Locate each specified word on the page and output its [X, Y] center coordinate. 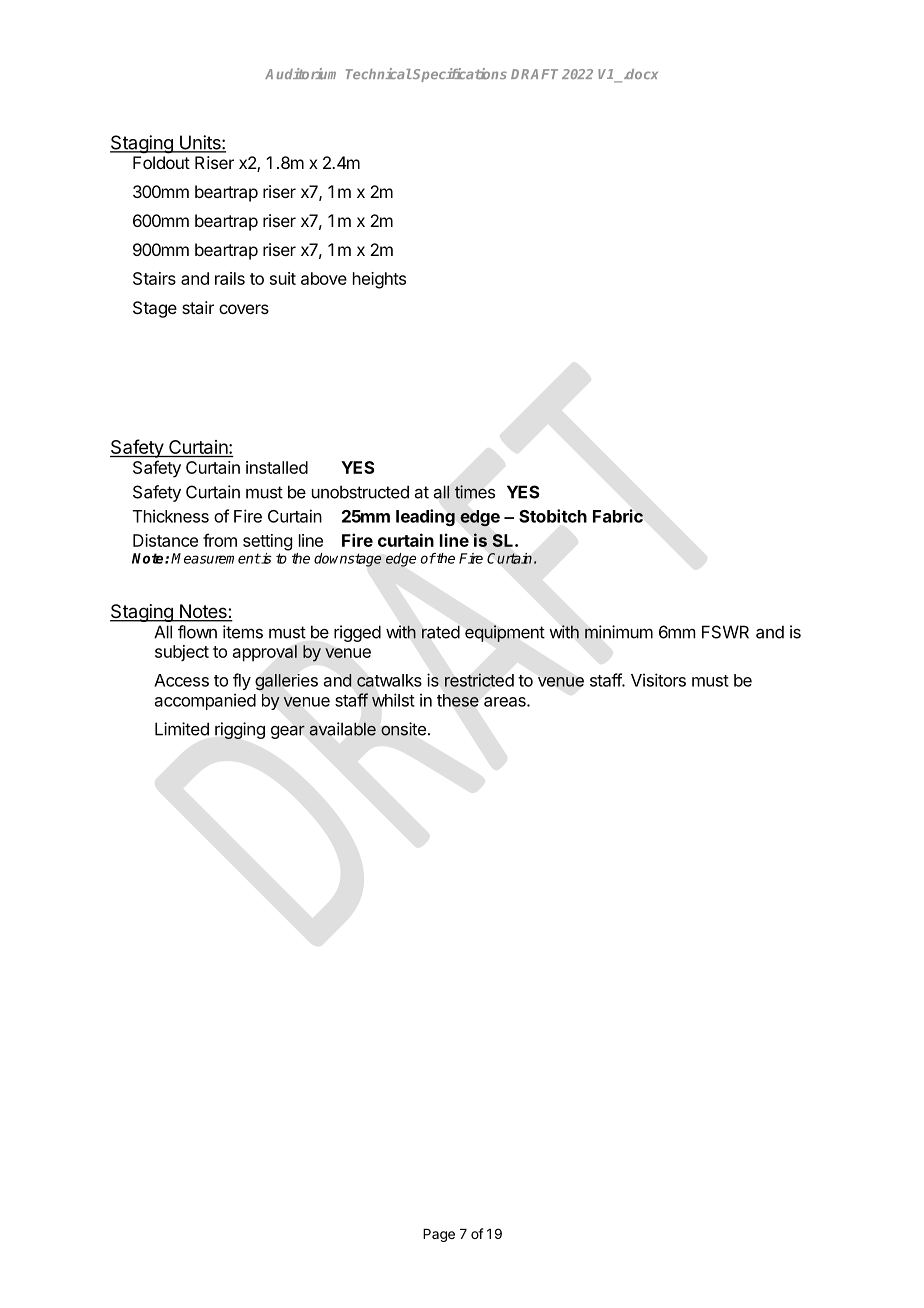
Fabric [618, 516]
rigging [240, 730]
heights [379, 280]
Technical [379, 73]
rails [230, 278]
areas [506, 702]
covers [244, 309]
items [243, 632]
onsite [403, 729]
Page [439, 1235]
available [343, 729]
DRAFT [534, 74]
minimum [619, 632]
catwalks [389, 680]
